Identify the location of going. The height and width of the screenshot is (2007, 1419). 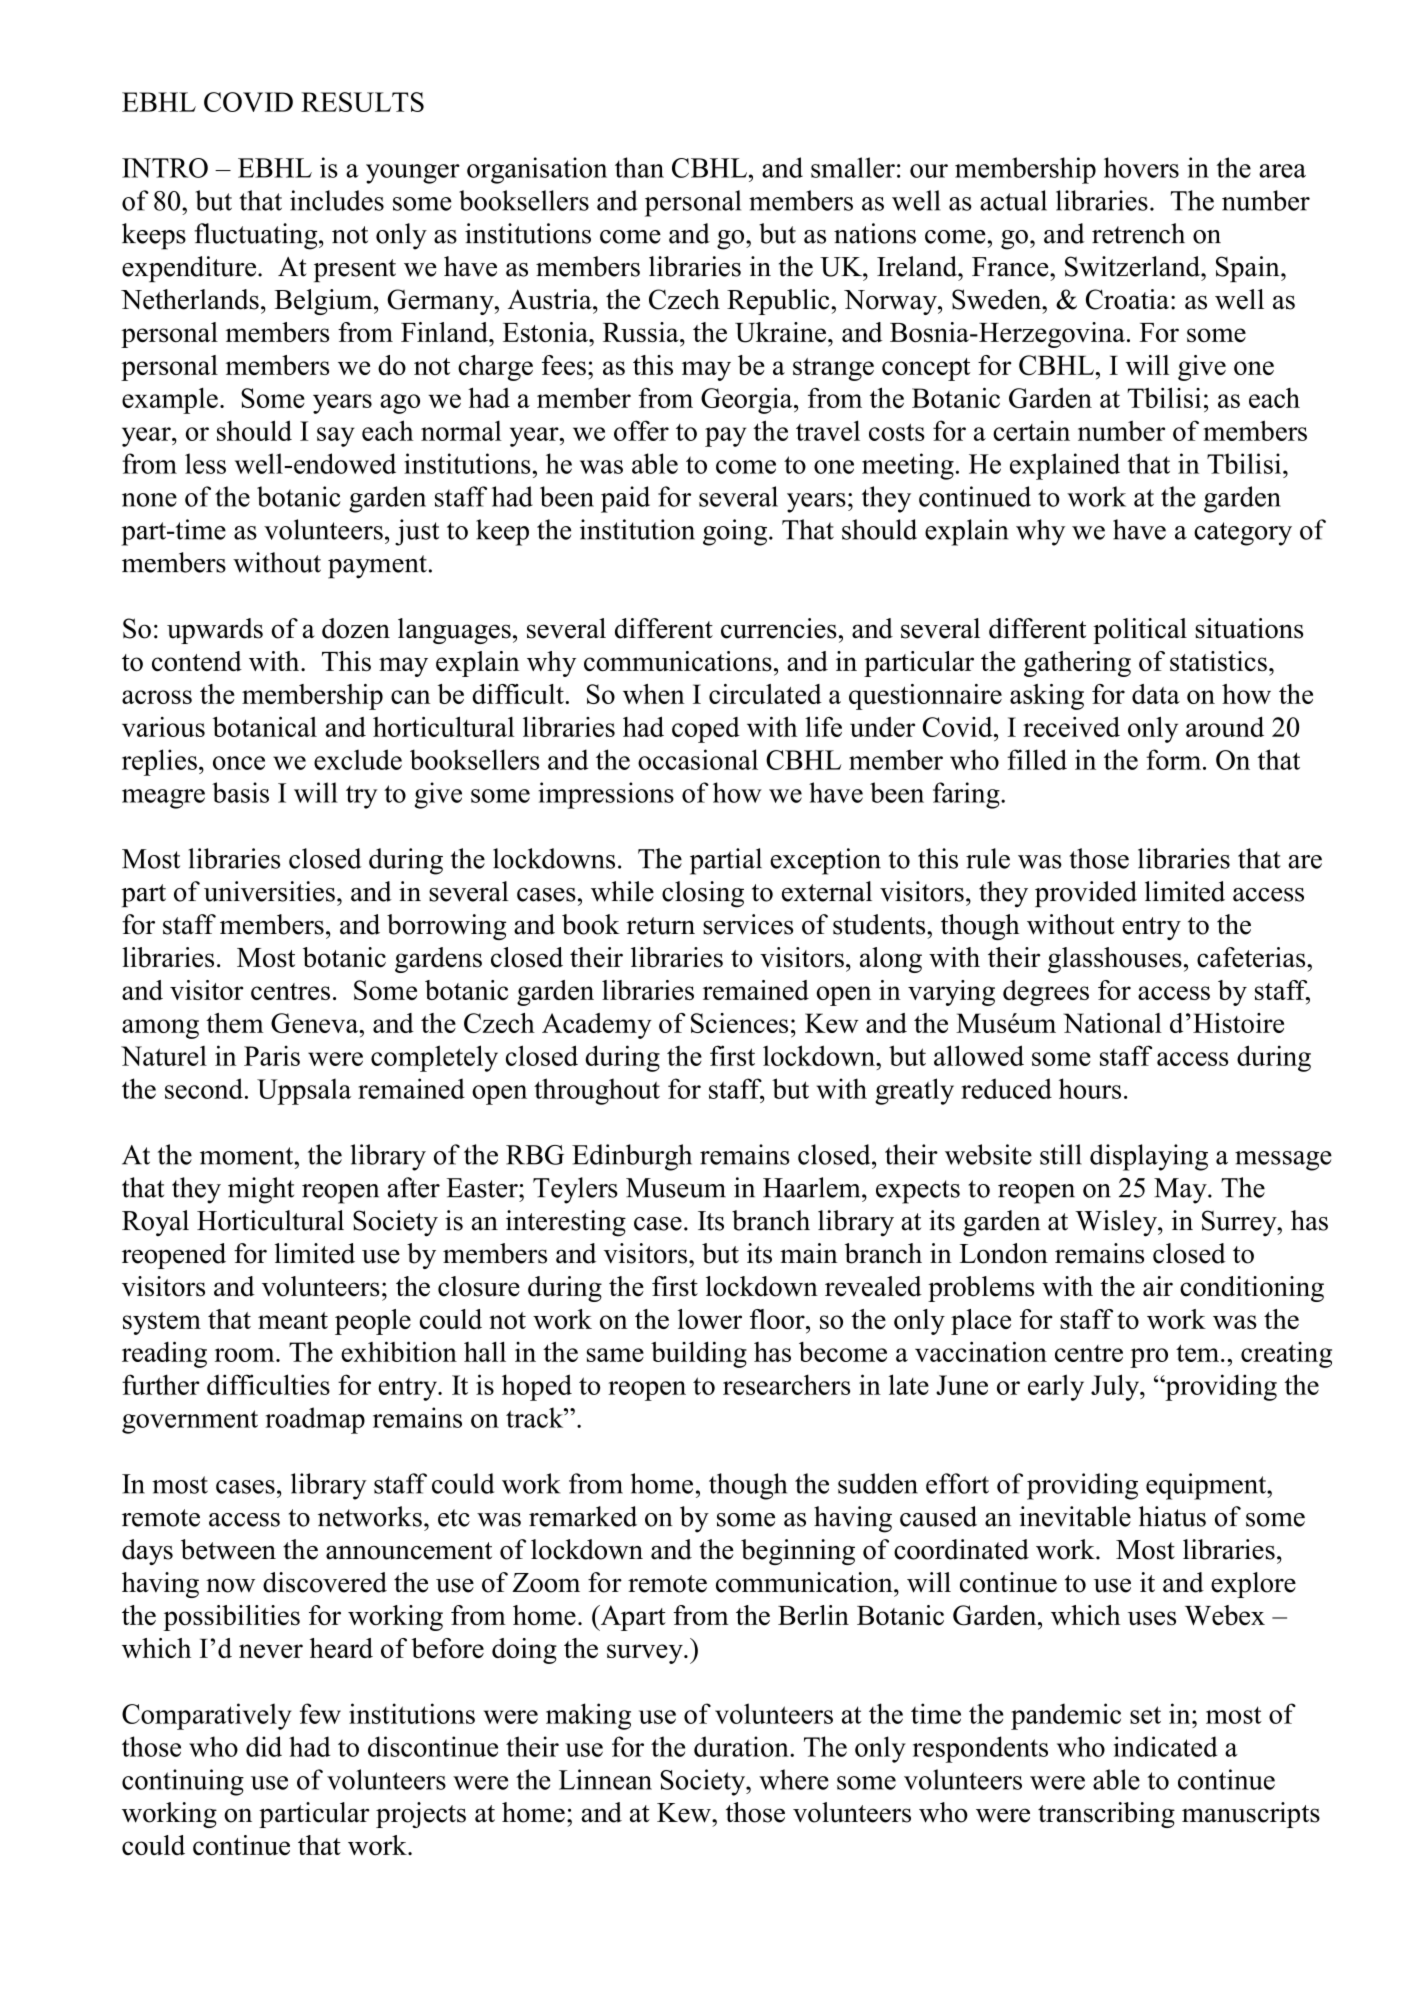
(736, 532).
